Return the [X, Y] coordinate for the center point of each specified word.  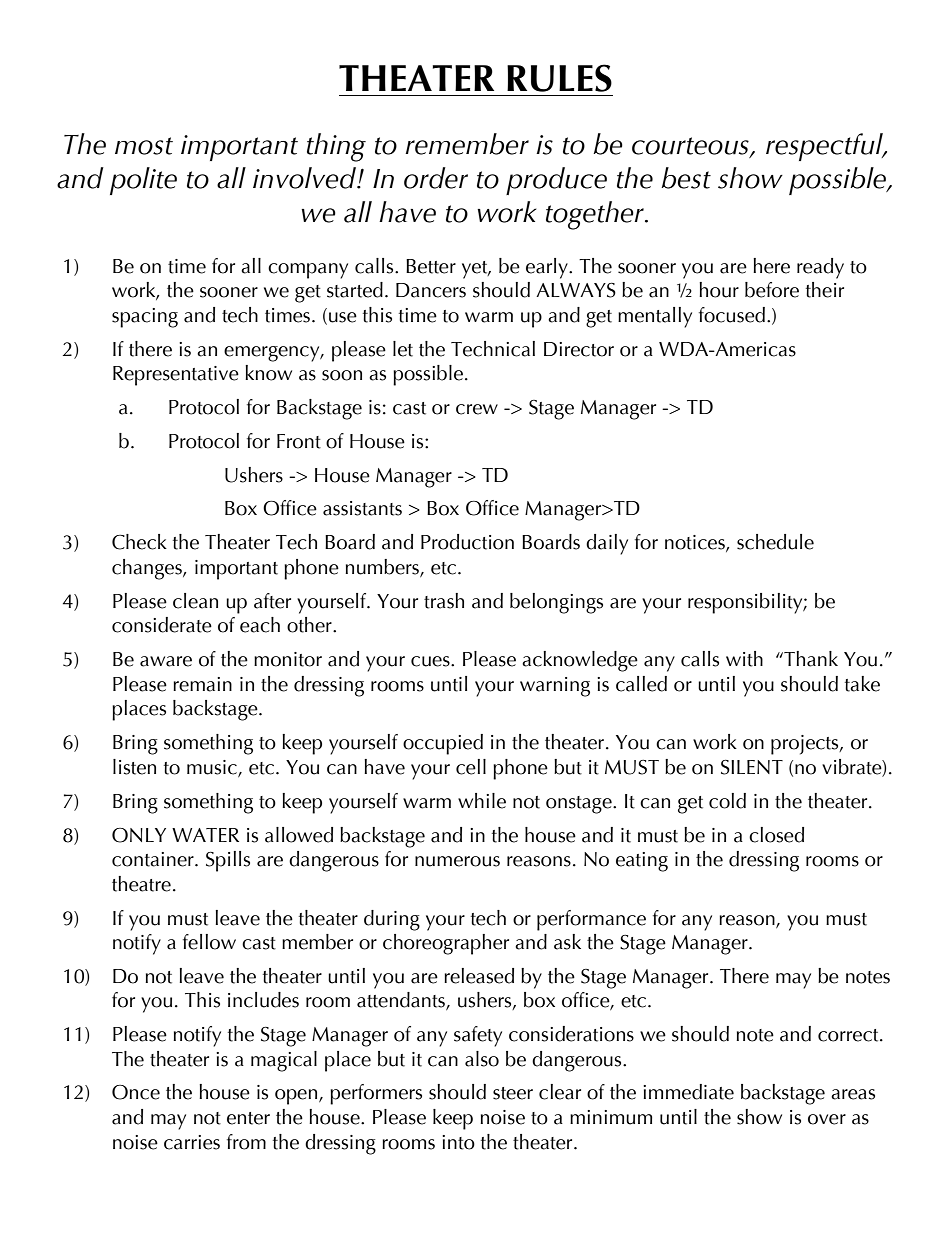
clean [195, 601]
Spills [228, 861]
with [744, 659]
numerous [457, 861]
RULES [559, 78]
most [144, 146]
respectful [825, 147]
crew [477, 409]
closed [776, 835]
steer [513, 1093]
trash [444, 601]
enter [248, 1118]
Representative [176, 376]
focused [732, 315]
